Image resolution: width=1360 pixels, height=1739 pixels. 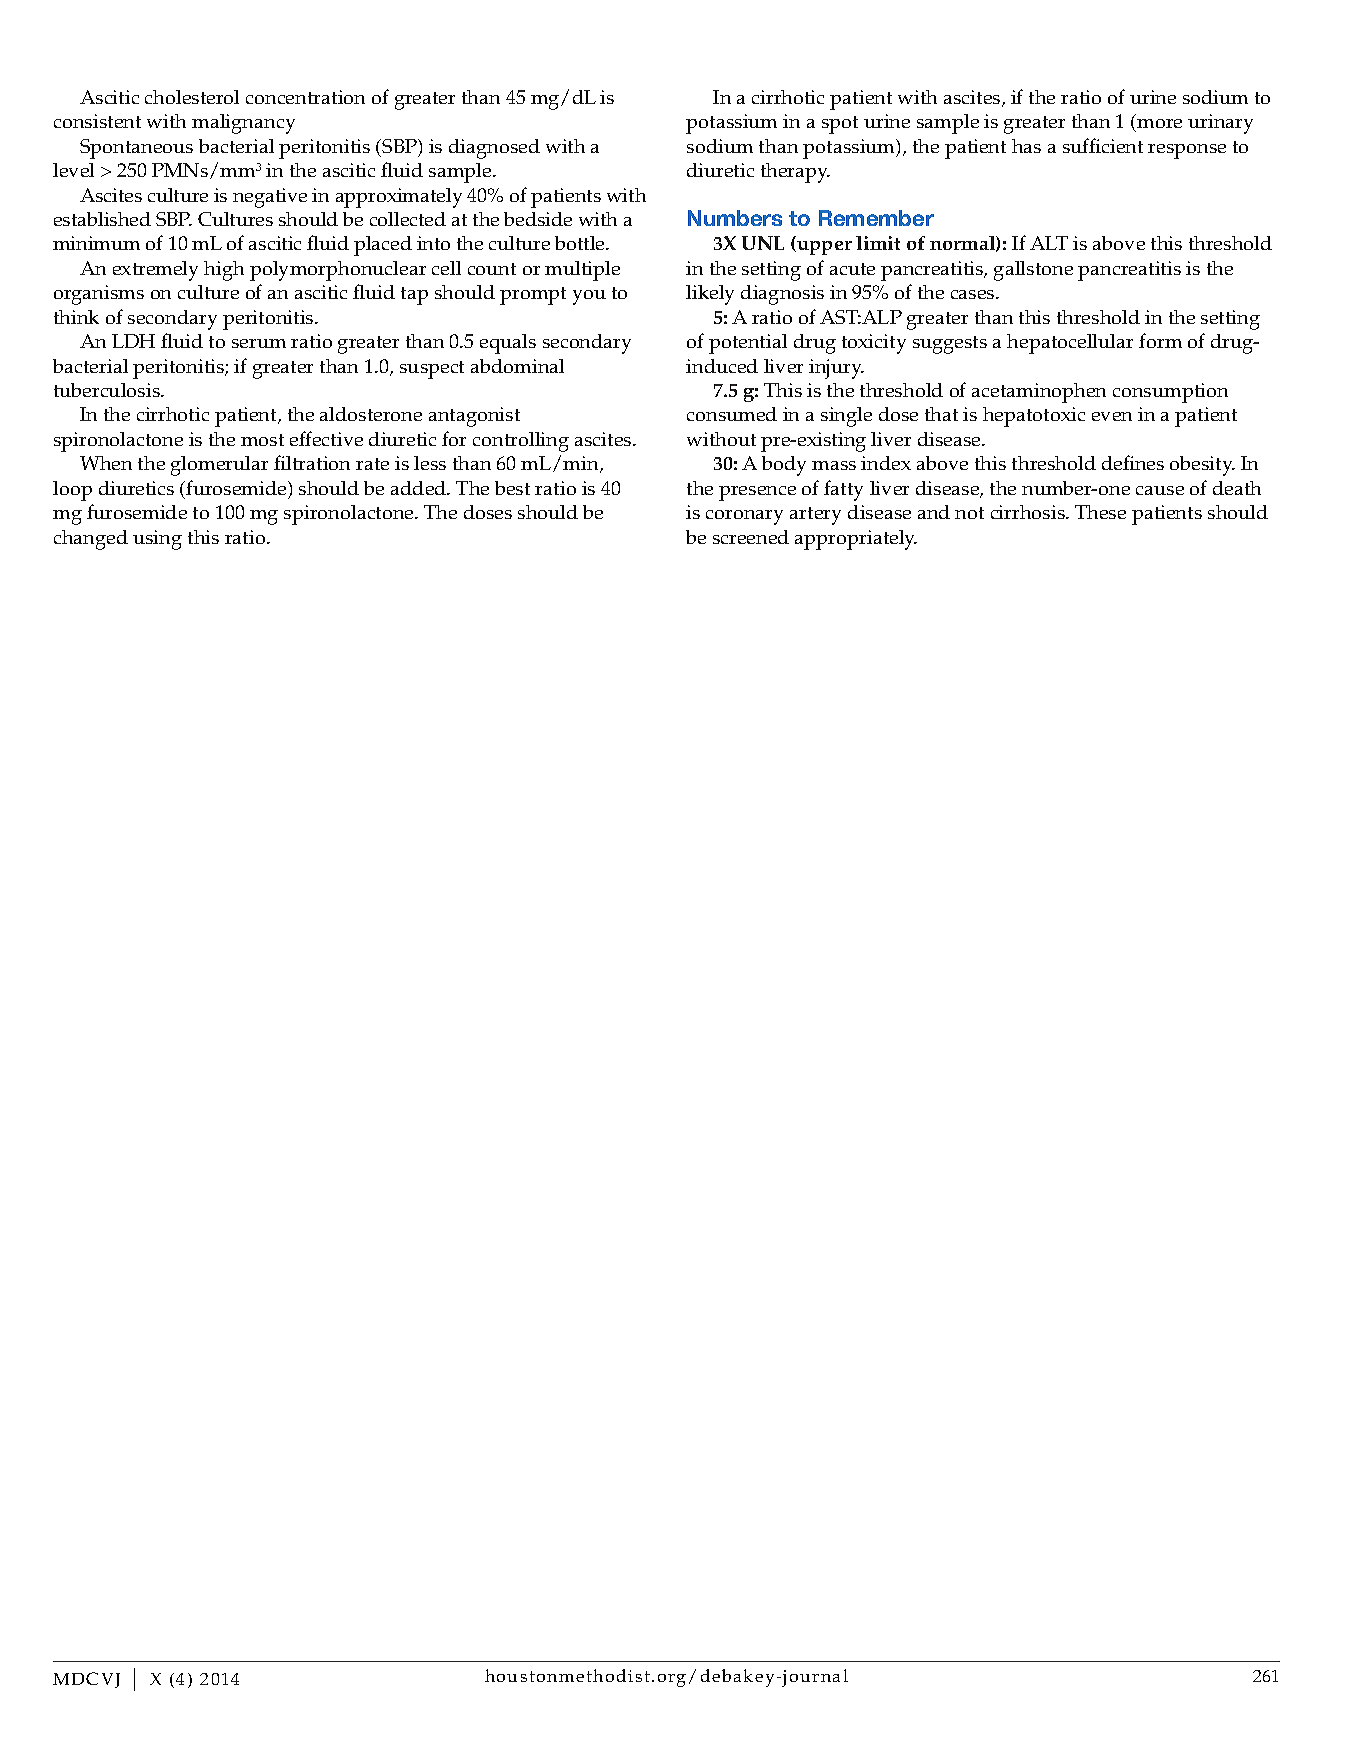 I want to click on spot, so click(x=840, y=125).
